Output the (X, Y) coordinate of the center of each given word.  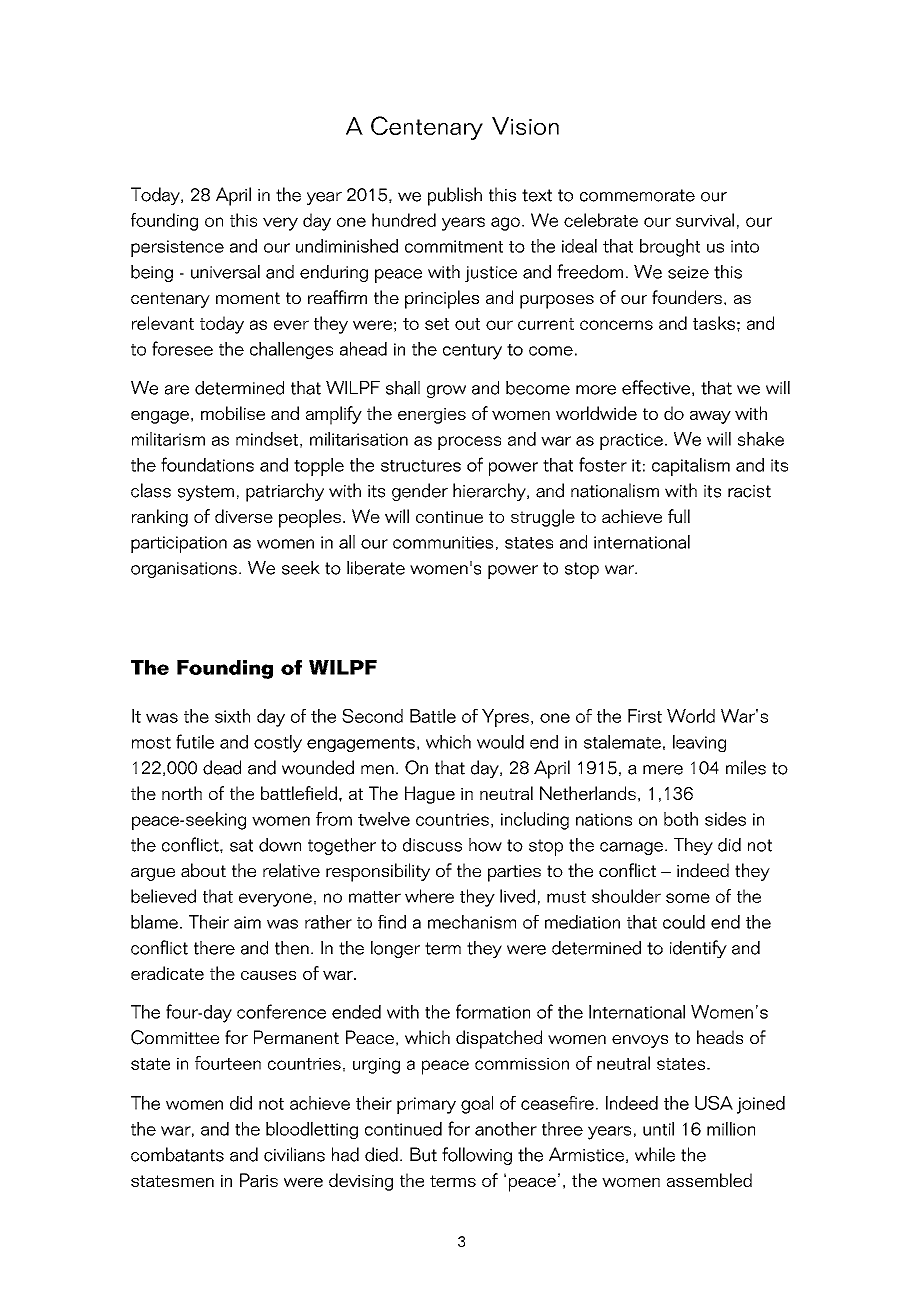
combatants (177, 1154)
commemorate (637, 195)
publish (455, 196)
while (655, 1154)
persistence (177, 248)
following (477, 1156)
